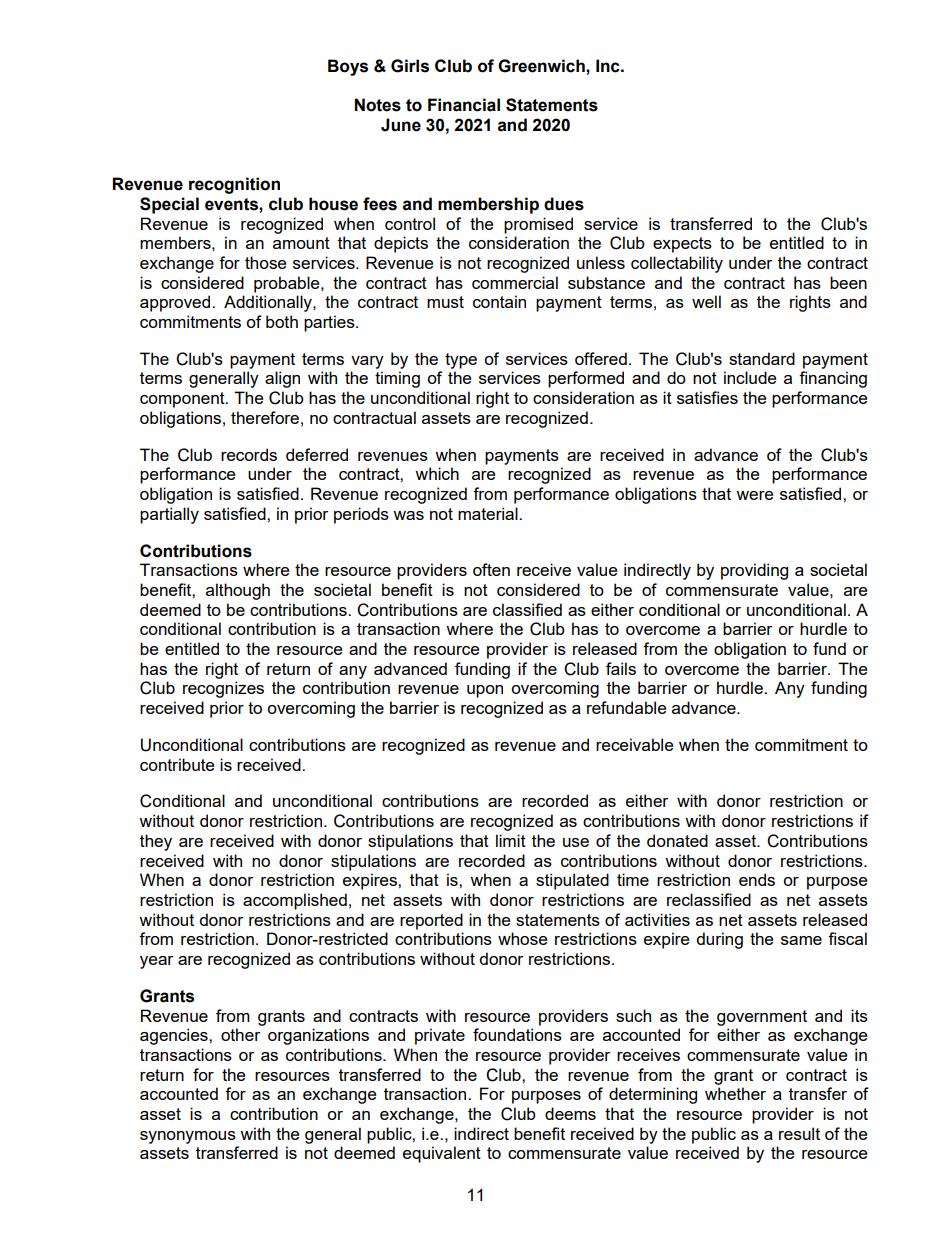 The height and width of the document is (1233, 952). What do you see at coordinates (491, 569) in the document?
I see `often` at bounding box center [491, 569].
